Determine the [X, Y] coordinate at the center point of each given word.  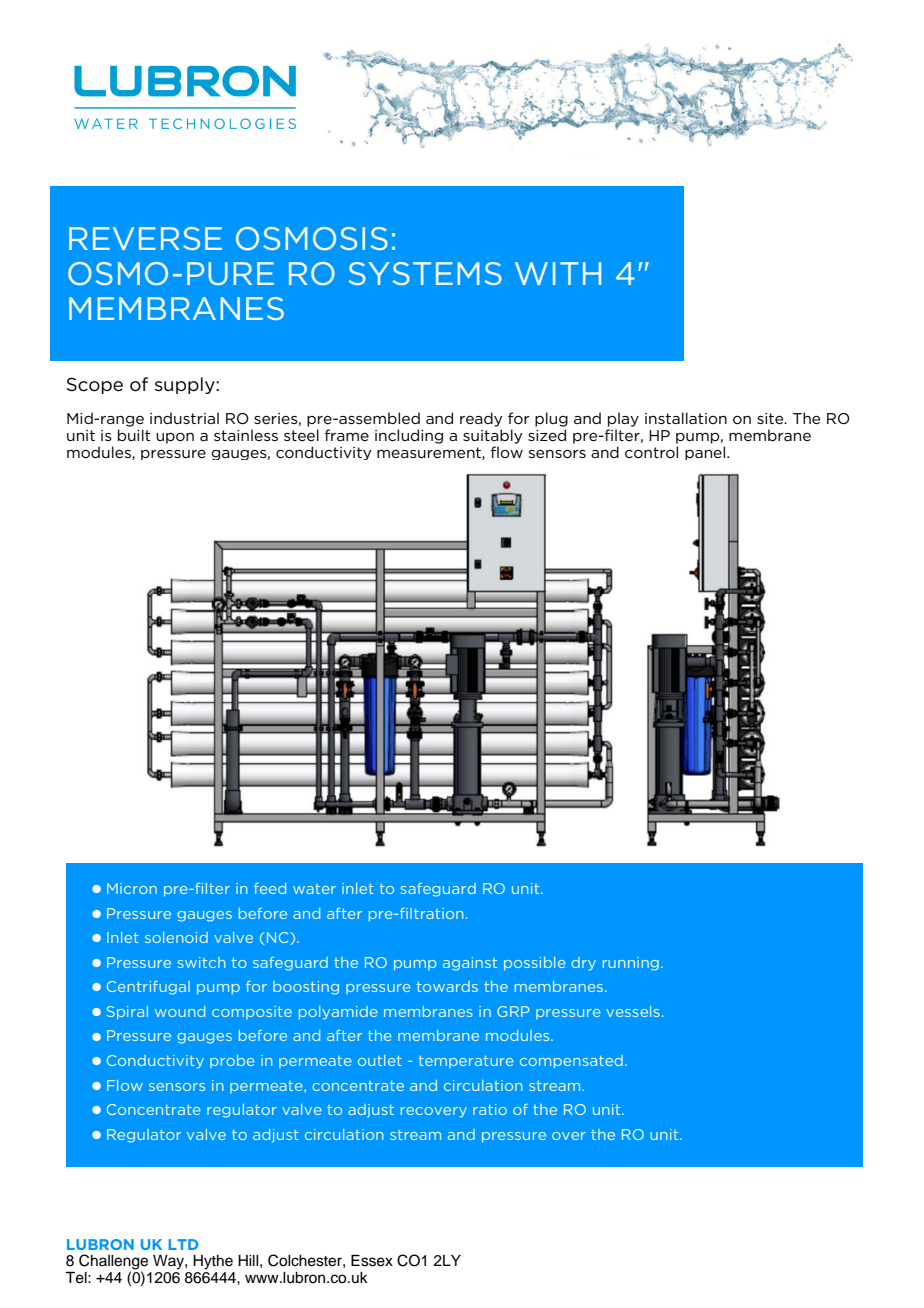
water [314, 889]
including [409, 436]
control [651, 452]
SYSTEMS [425, 273]
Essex [372, 1261]
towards [447, 986]
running [631, 964]
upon [175, 438]
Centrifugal [148, 988]
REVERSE [145, 238]
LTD [183, 1244]
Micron [132, 888]
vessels [633, 1011]
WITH [558, 273]
